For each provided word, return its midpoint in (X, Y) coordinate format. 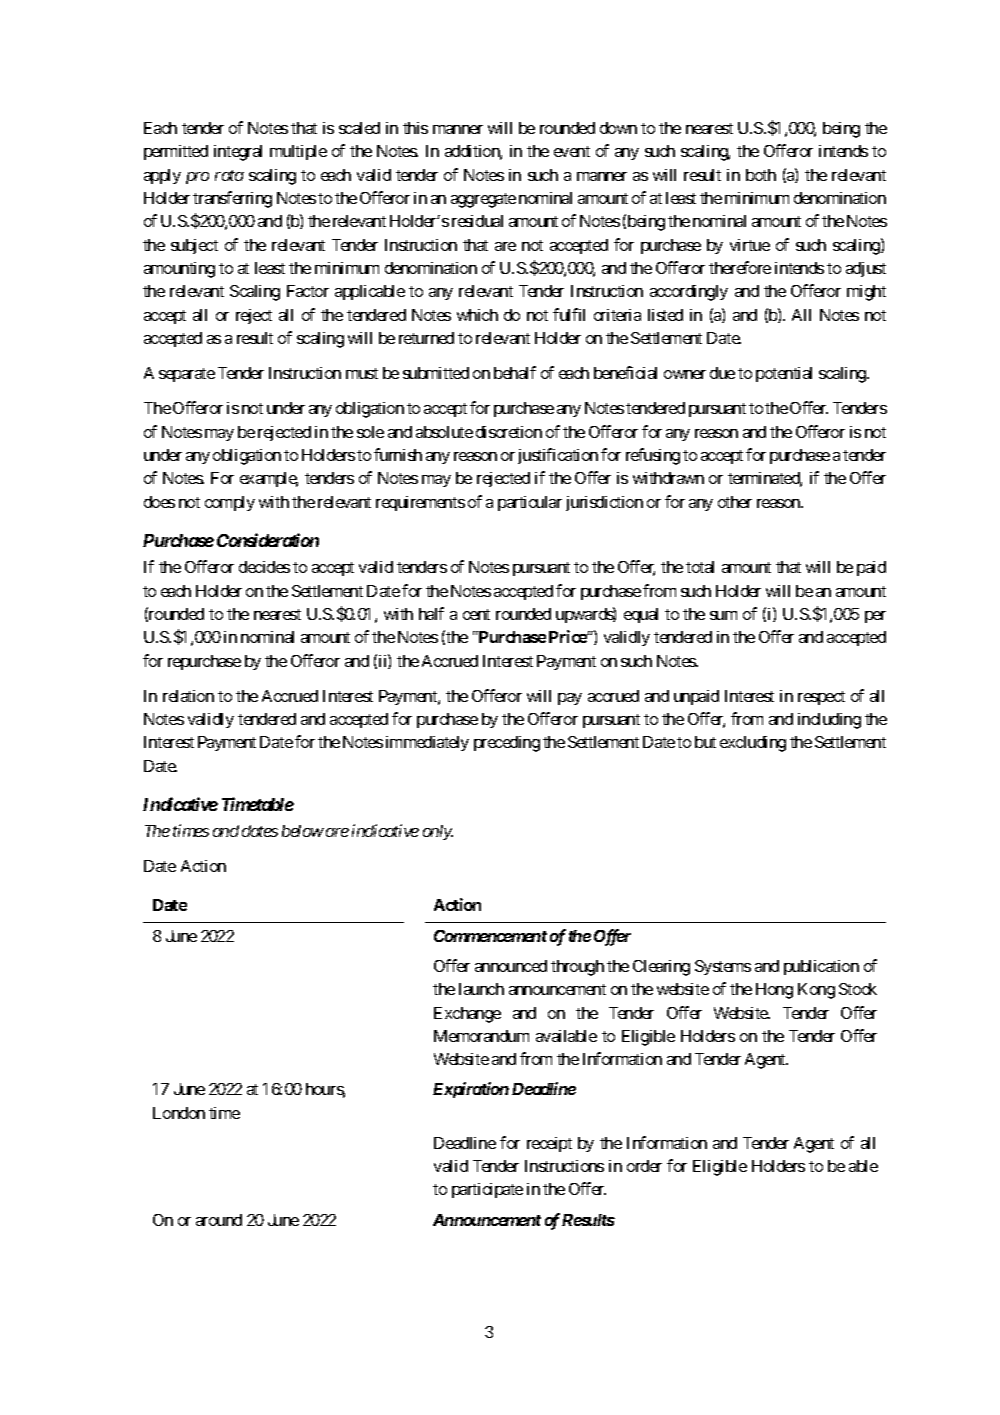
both (761, 175)
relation (188, 696)
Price (568, 636)
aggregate (483, 200)
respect (821, 698)
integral (238, 153)
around (219, 1220)
